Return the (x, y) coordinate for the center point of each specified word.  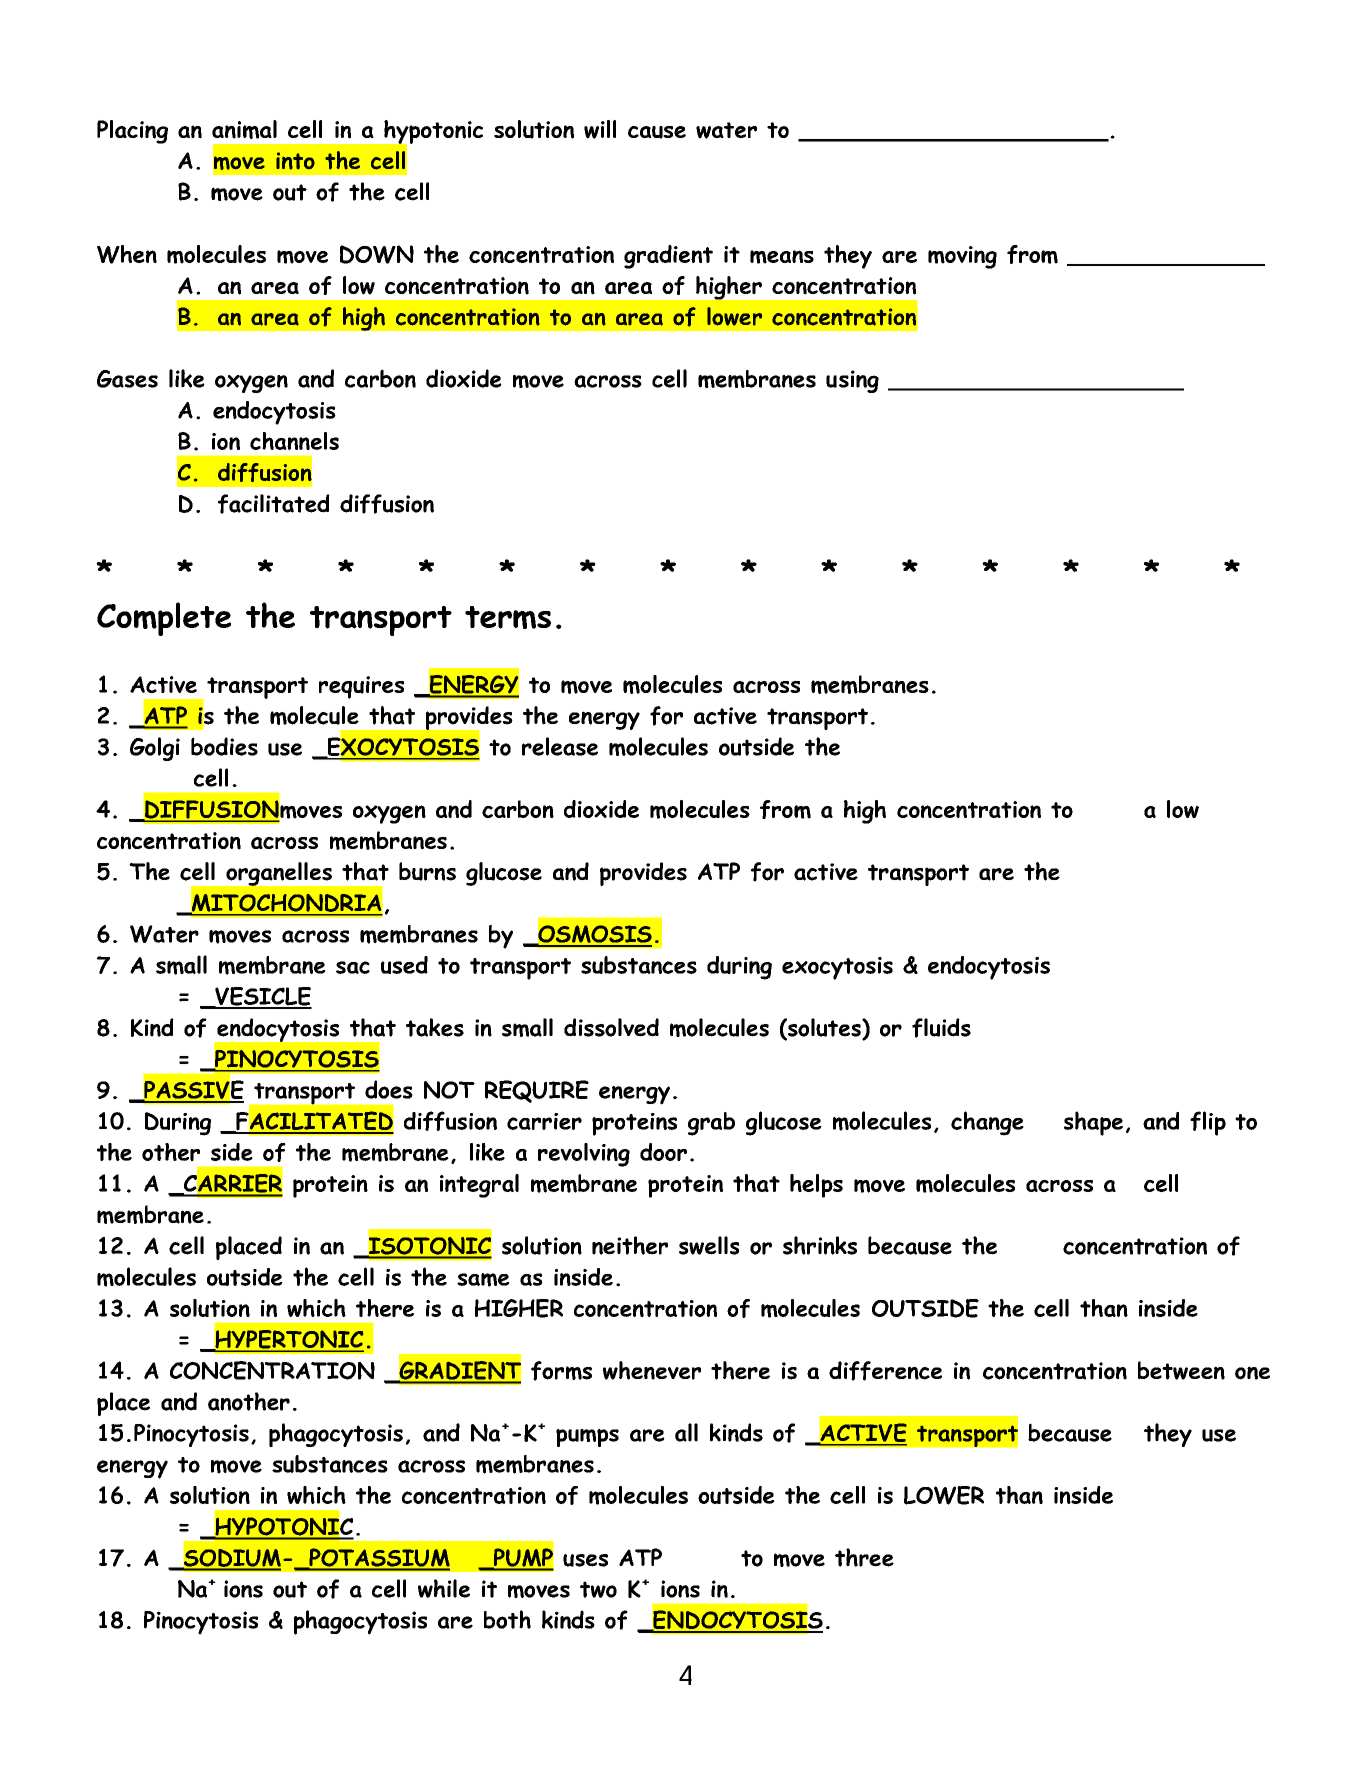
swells (709, 1245)
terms (508, 617)
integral (479, 1186)
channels (294, 441)
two (598, 1589)
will (600, 129)
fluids (941, 1028)
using (852, 381)
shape (1093, 1123)
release (560, 746)
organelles (279, 874)
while (444, 1588)
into (295, 161)
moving (962, 257)
